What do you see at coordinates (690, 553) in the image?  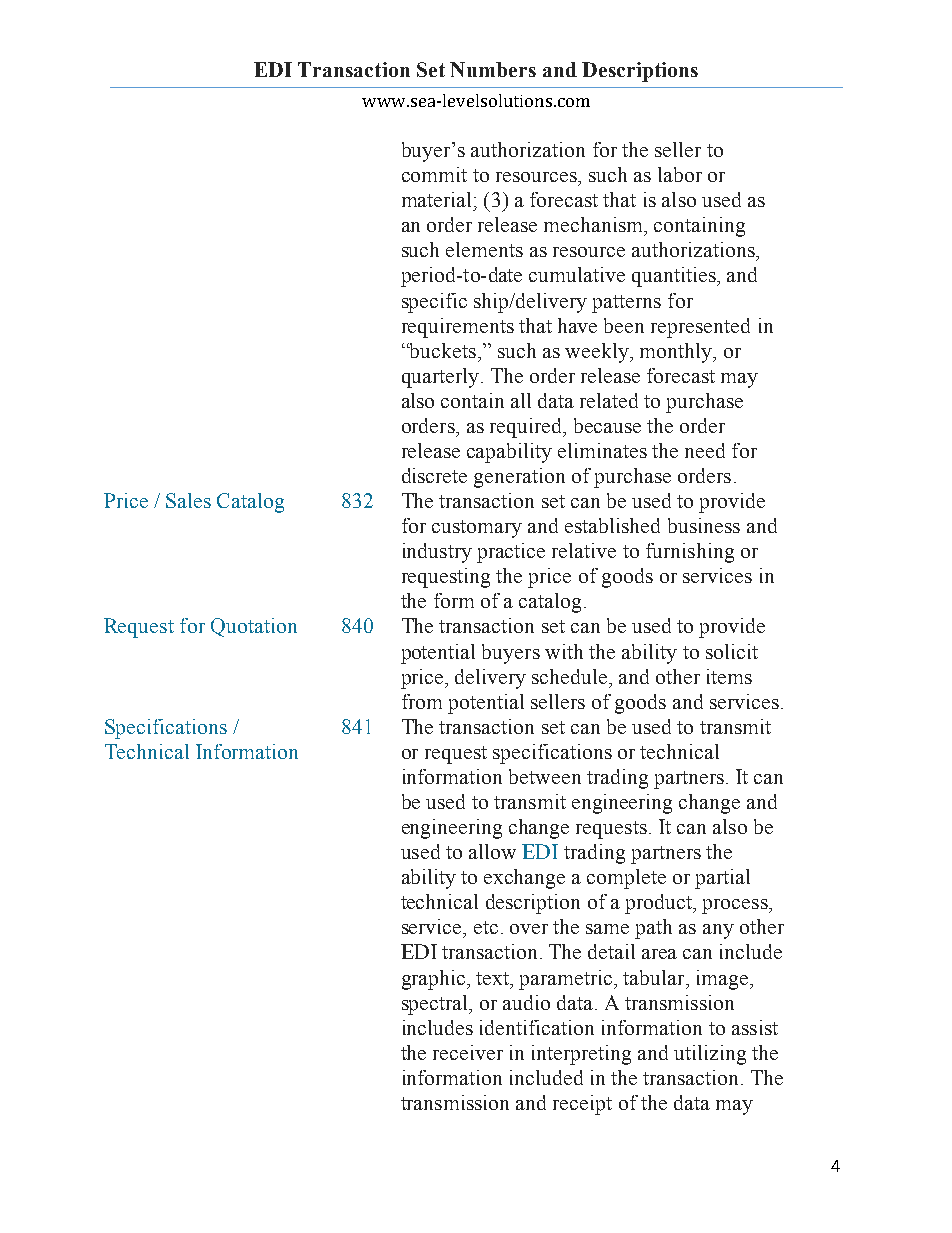 I see `furnishing` at bounding box center [690, 553].
